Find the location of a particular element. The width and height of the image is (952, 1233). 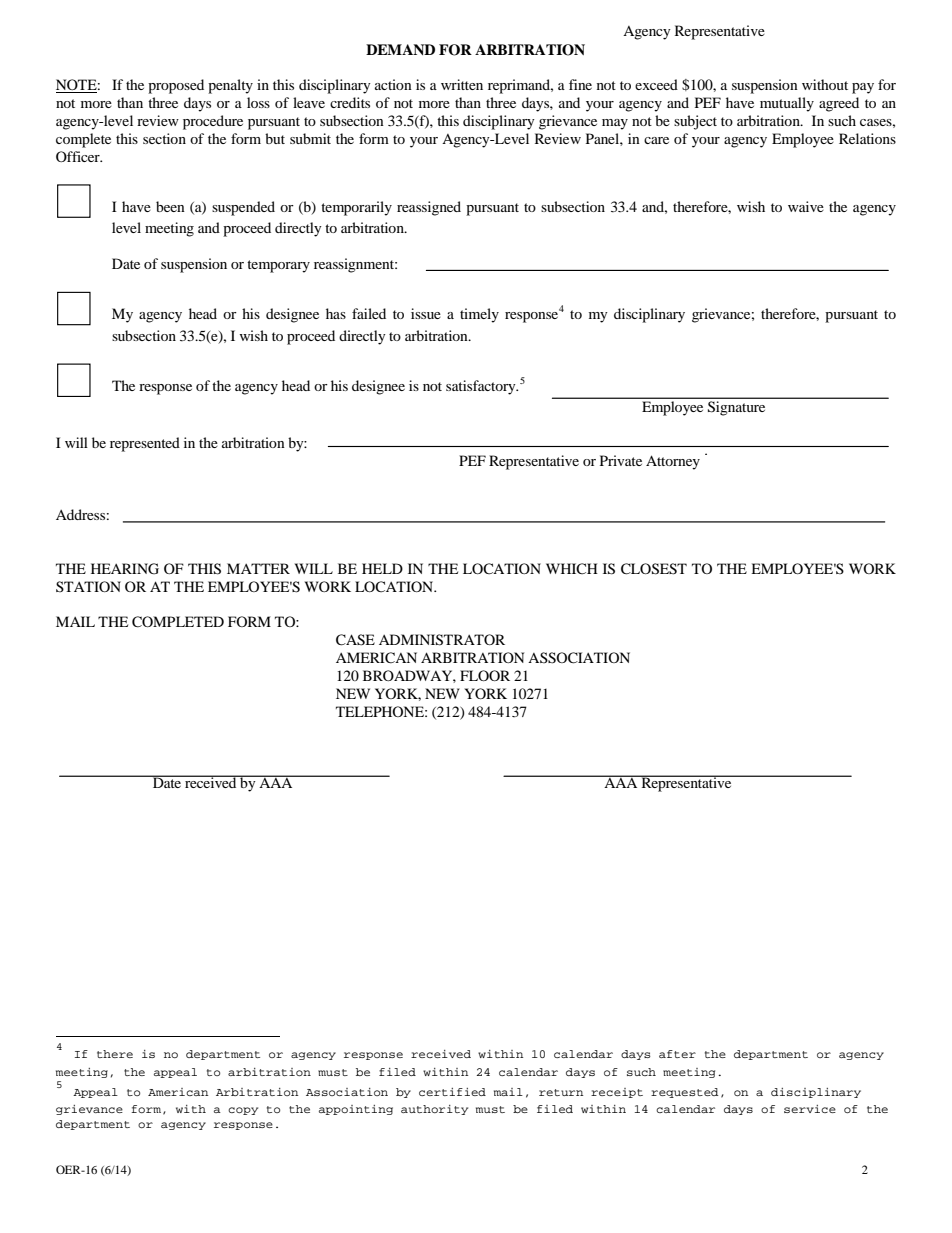

mutually is located at coordinates (787, 104).
